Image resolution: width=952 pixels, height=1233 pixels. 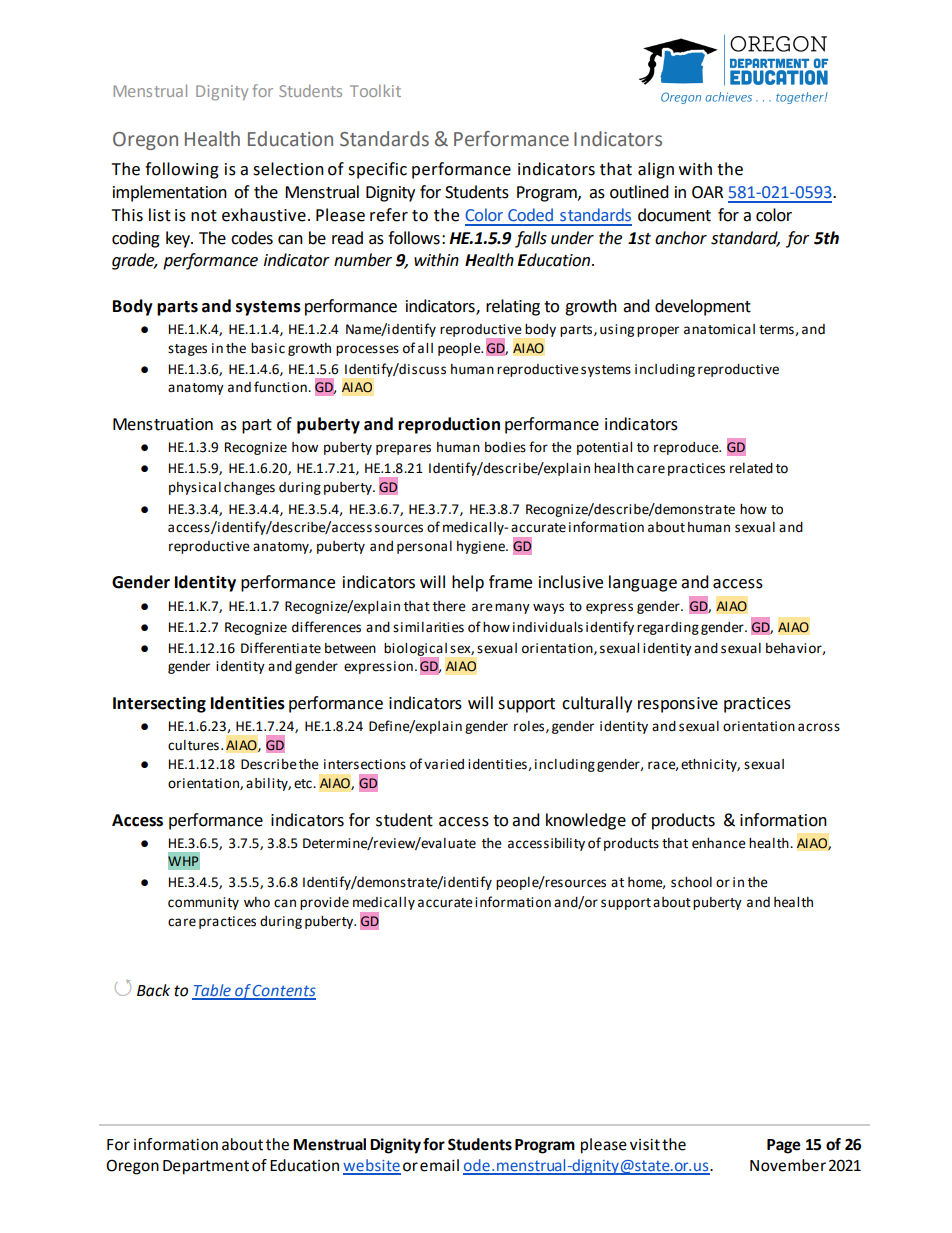 I want to click on Table, so click(x=212, y=991).
